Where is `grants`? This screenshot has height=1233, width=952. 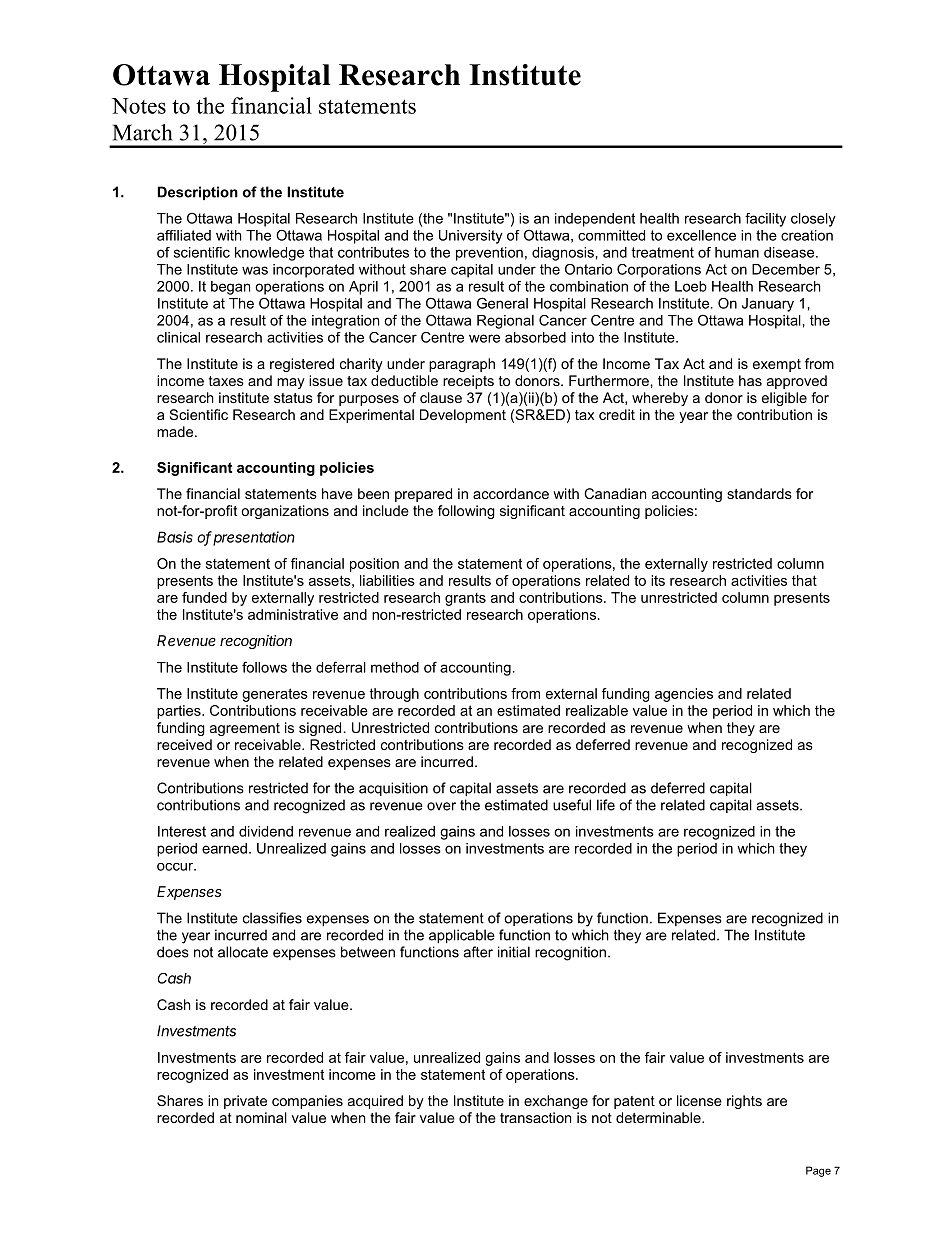
grants is located at coordinates (465, 599).
